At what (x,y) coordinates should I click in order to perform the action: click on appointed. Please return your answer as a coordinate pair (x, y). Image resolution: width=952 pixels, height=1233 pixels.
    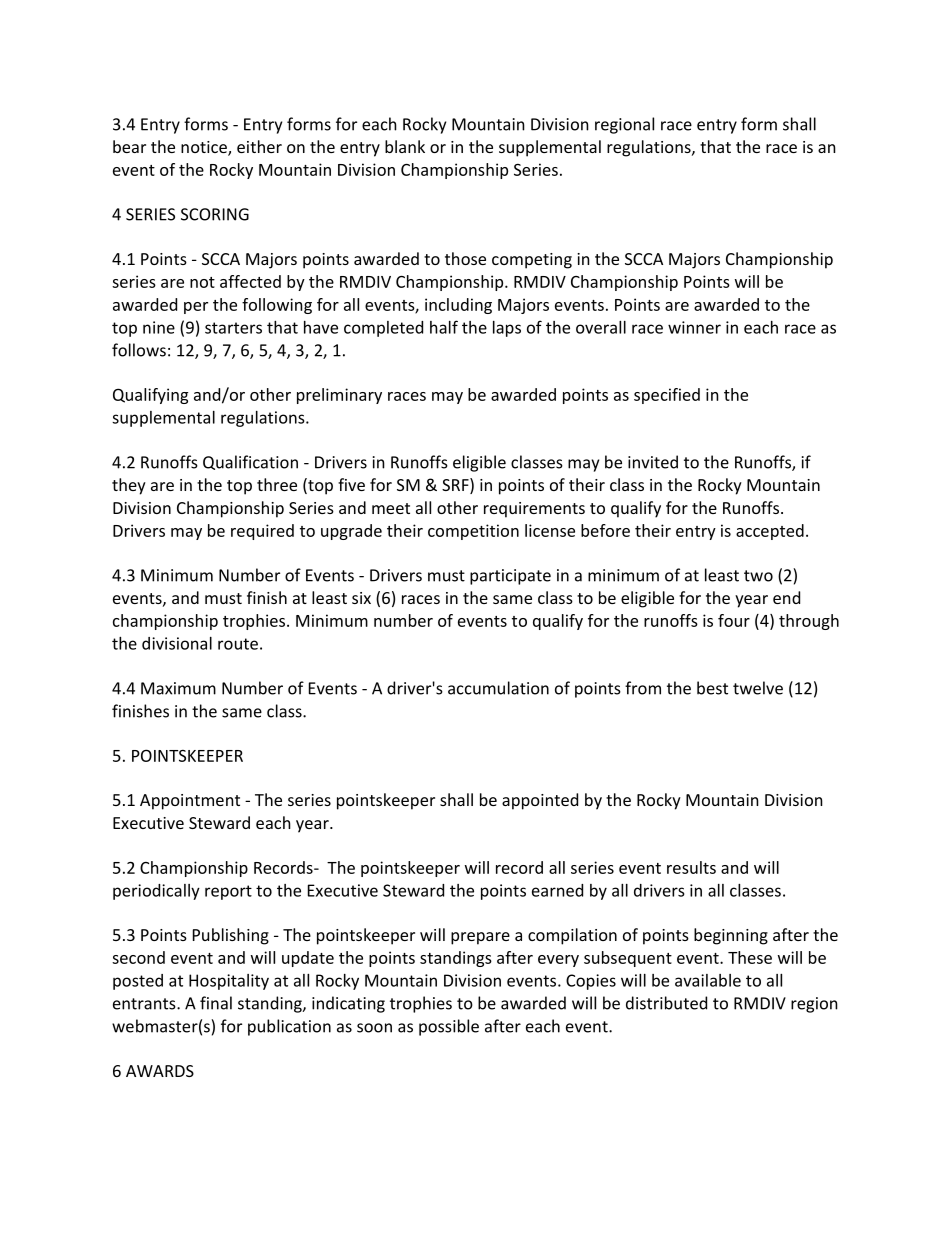
    Looking at the image, I should click on (540, 801).
